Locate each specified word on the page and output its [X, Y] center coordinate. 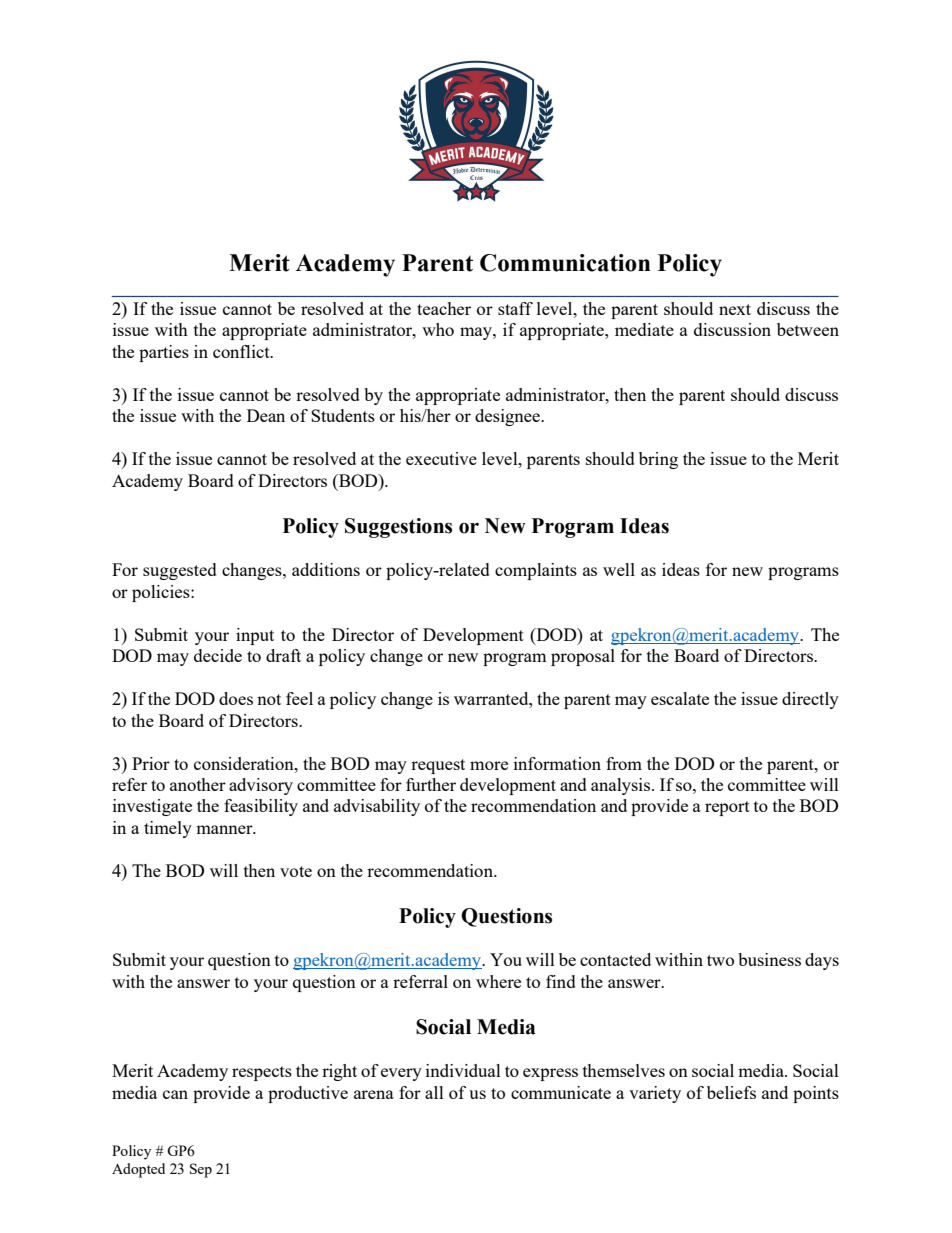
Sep [201, 1170]
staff [515, 308]
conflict [242, 351]
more [489, 765]
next [735, 309]
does [236, 698]
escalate [680, 698]
